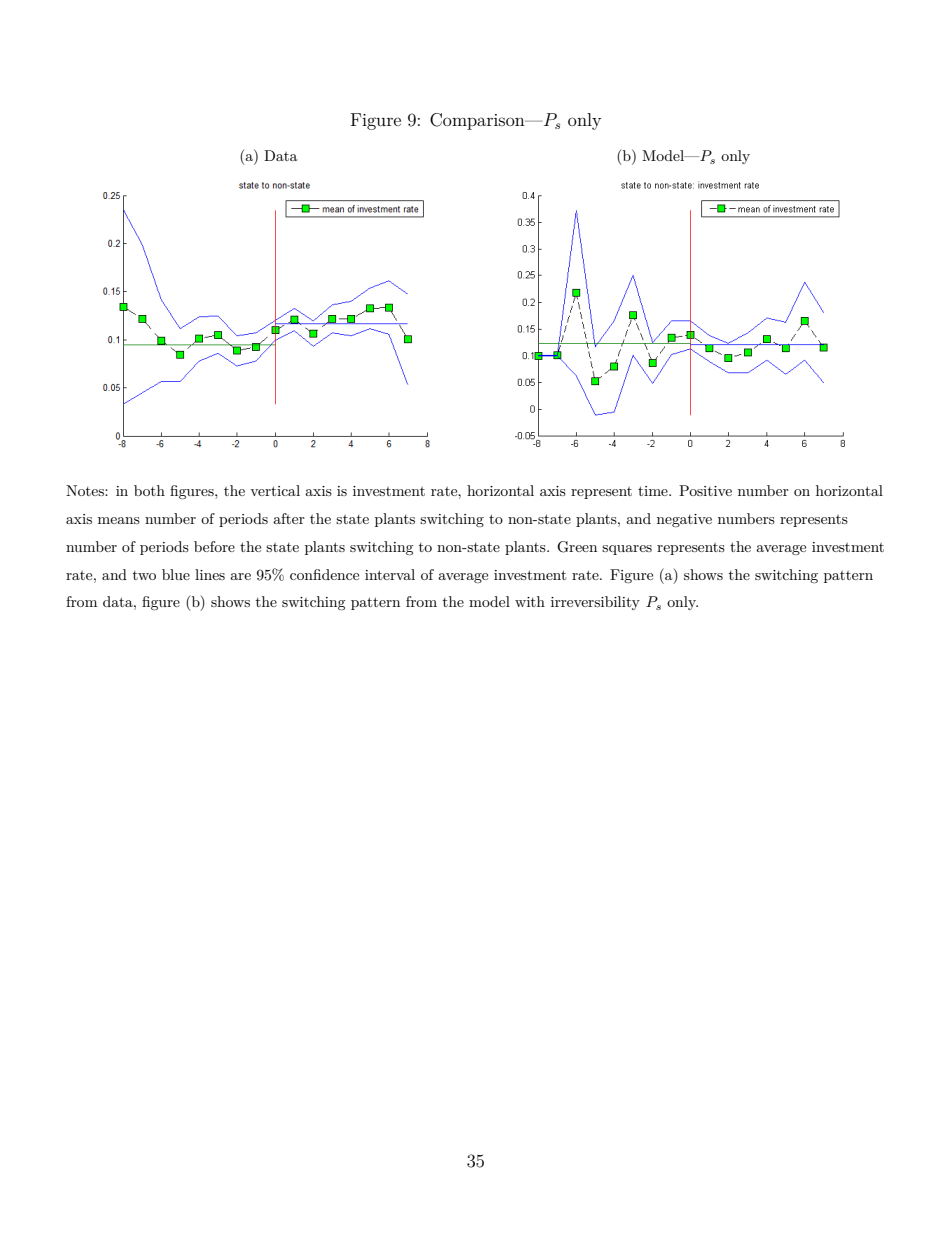 Image resolution: width=952 pixels, height=1233 pixels. What do you see at coordinates (149, 490) in the document?
I see `both` at bounding box center [149, 490].
